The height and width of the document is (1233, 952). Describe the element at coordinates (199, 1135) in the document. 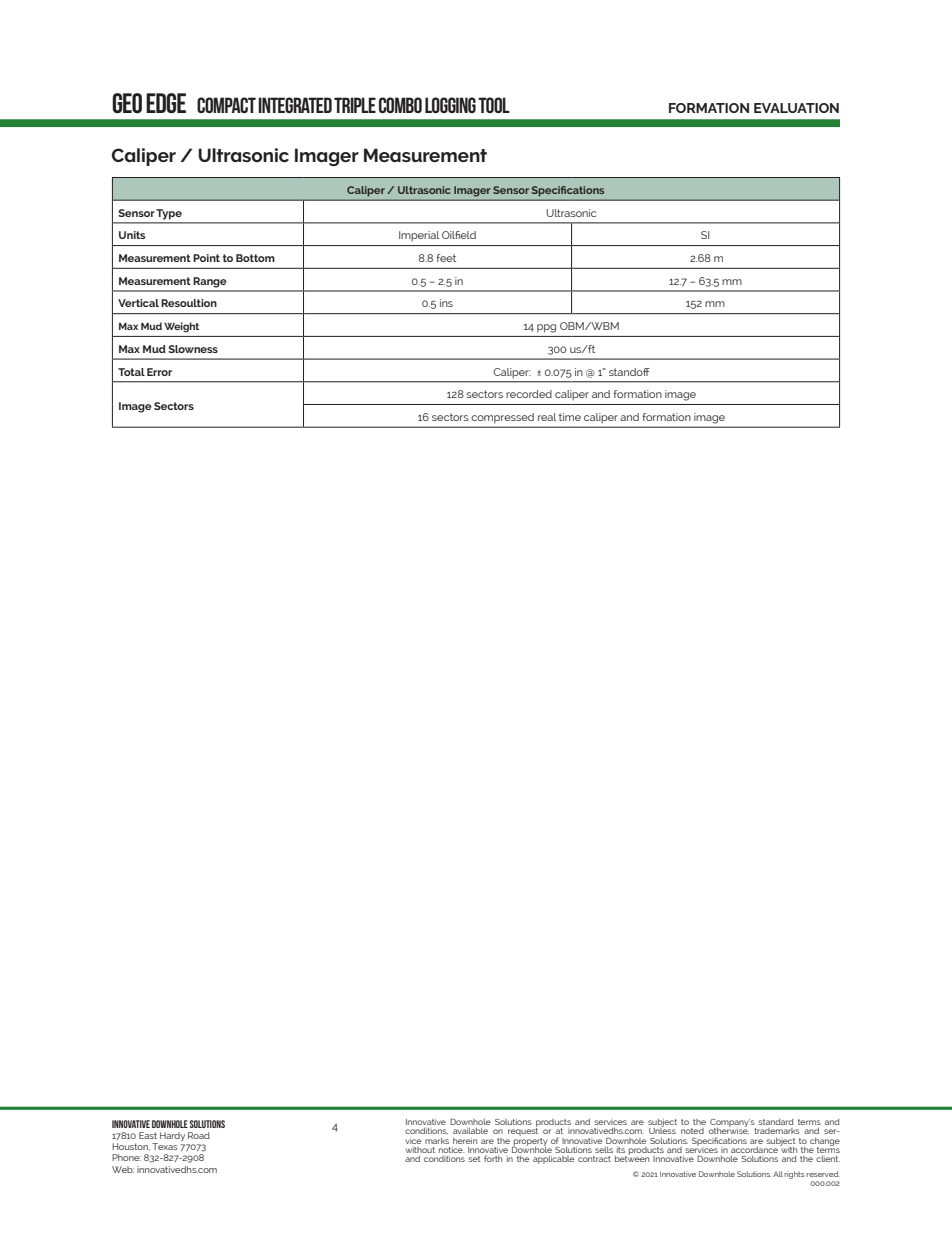

I see `Road` at that location.
